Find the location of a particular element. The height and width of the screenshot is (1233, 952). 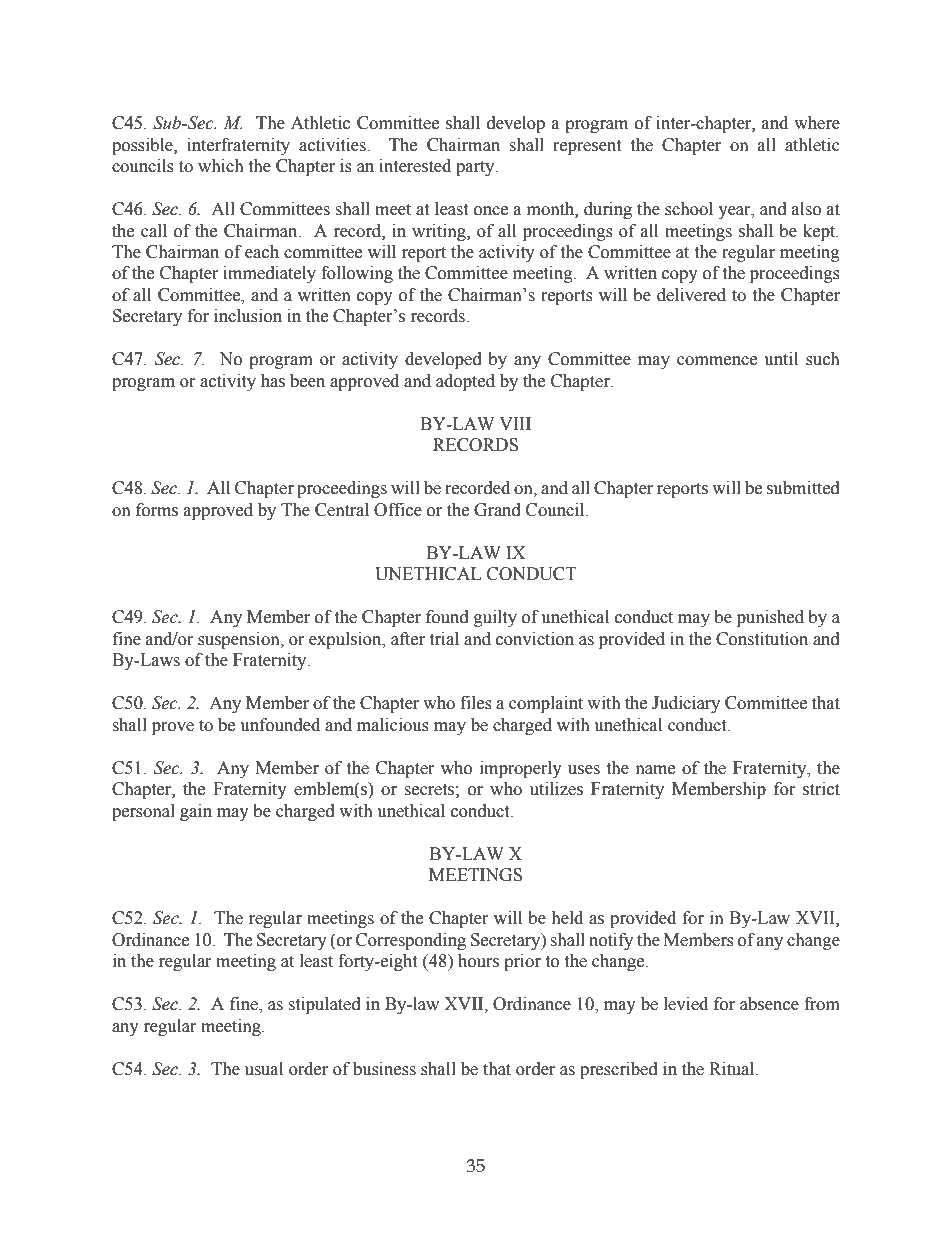

where is located at coordinates (817, 123).
